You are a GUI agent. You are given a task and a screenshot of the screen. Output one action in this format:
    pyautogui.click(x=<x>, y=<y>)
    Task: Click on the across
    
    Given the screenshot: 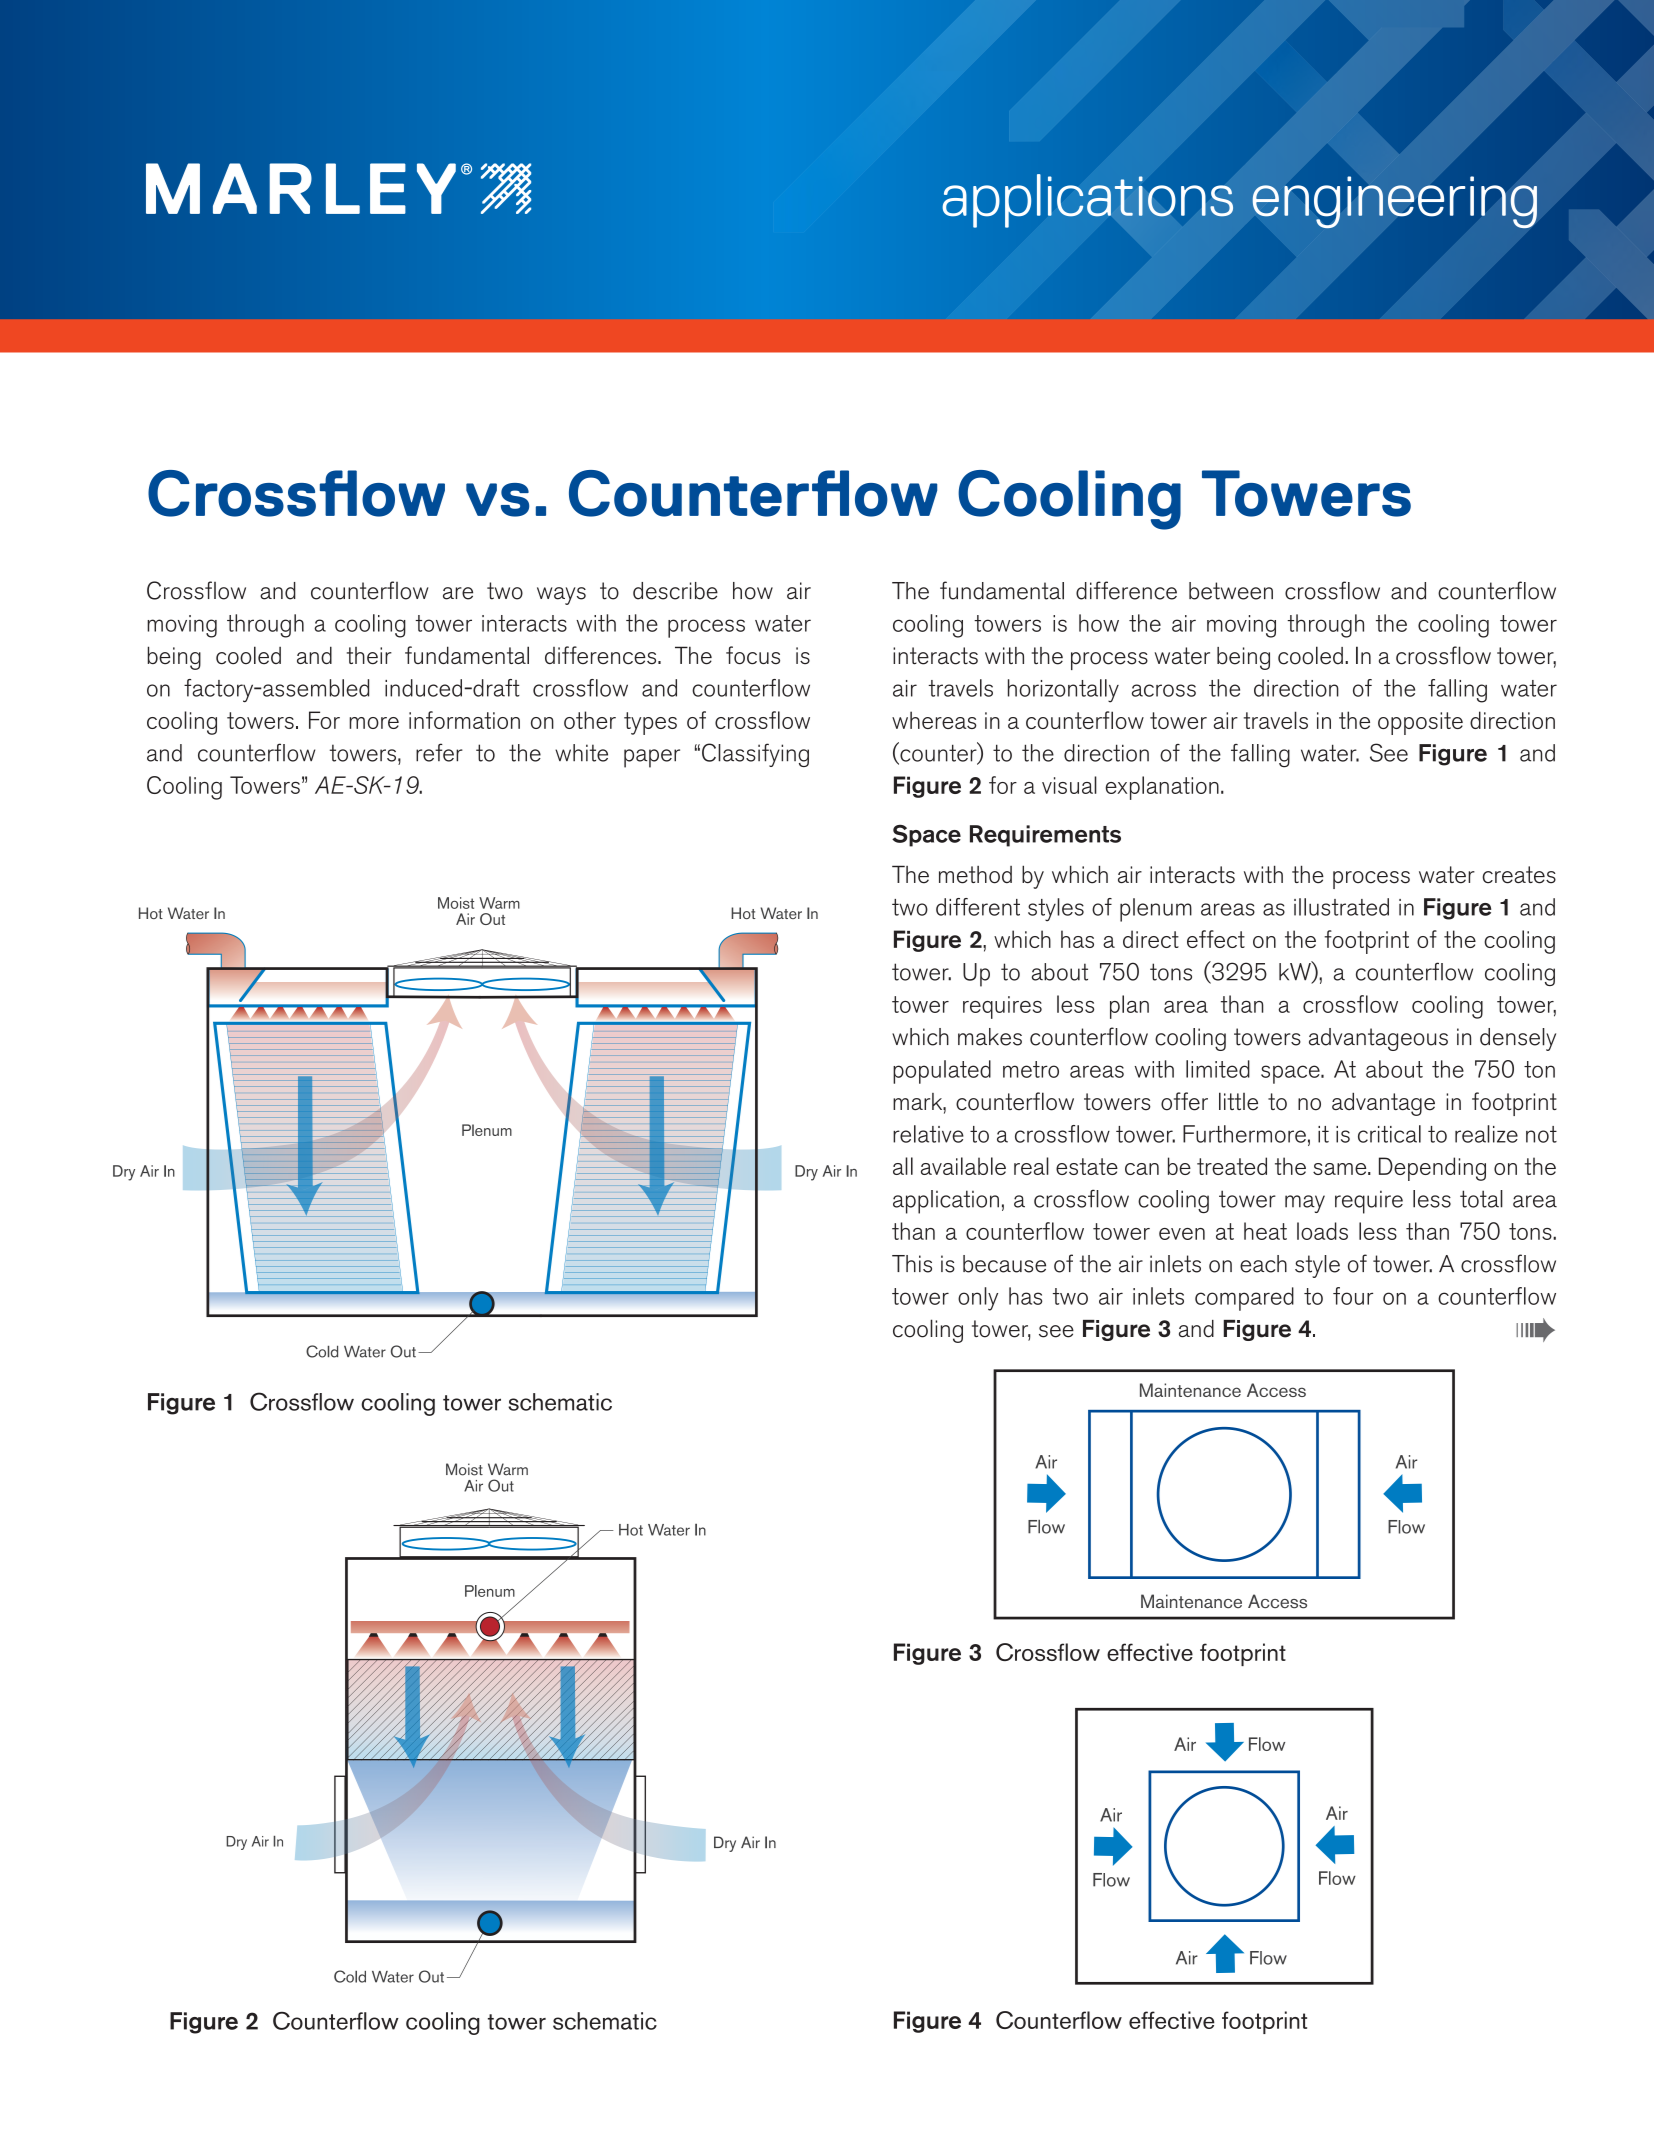 What is the action you would take?
    pyautogui.click(x=1164, y=690)
